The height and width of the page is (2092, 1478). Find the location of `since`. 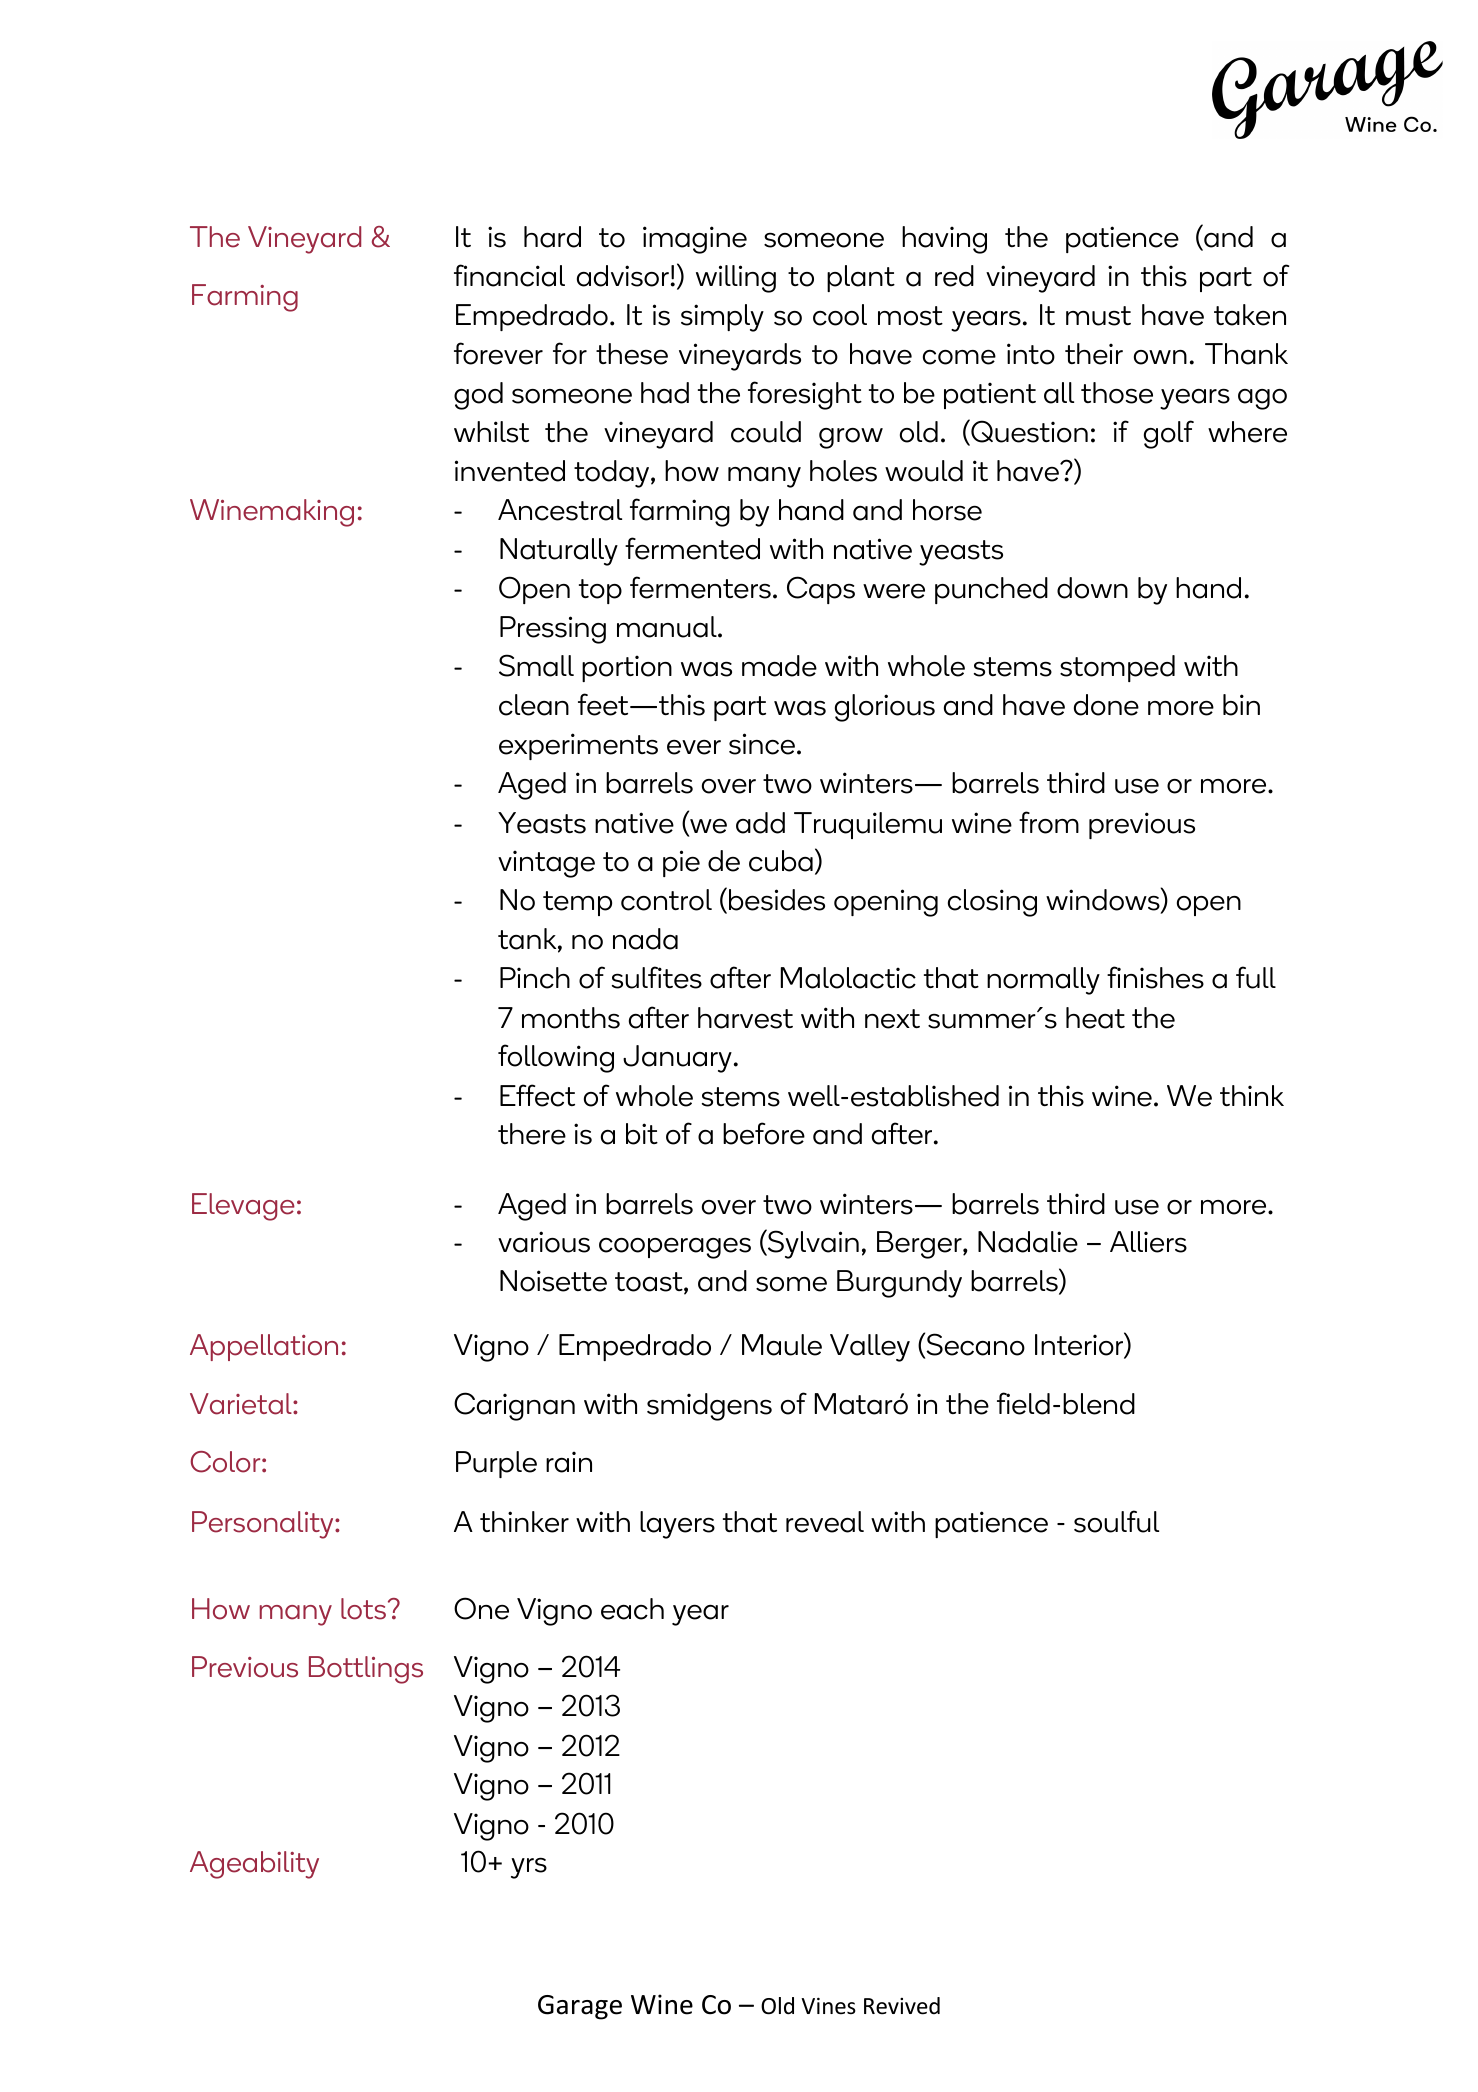

since is located at coordinates (762, 744).
